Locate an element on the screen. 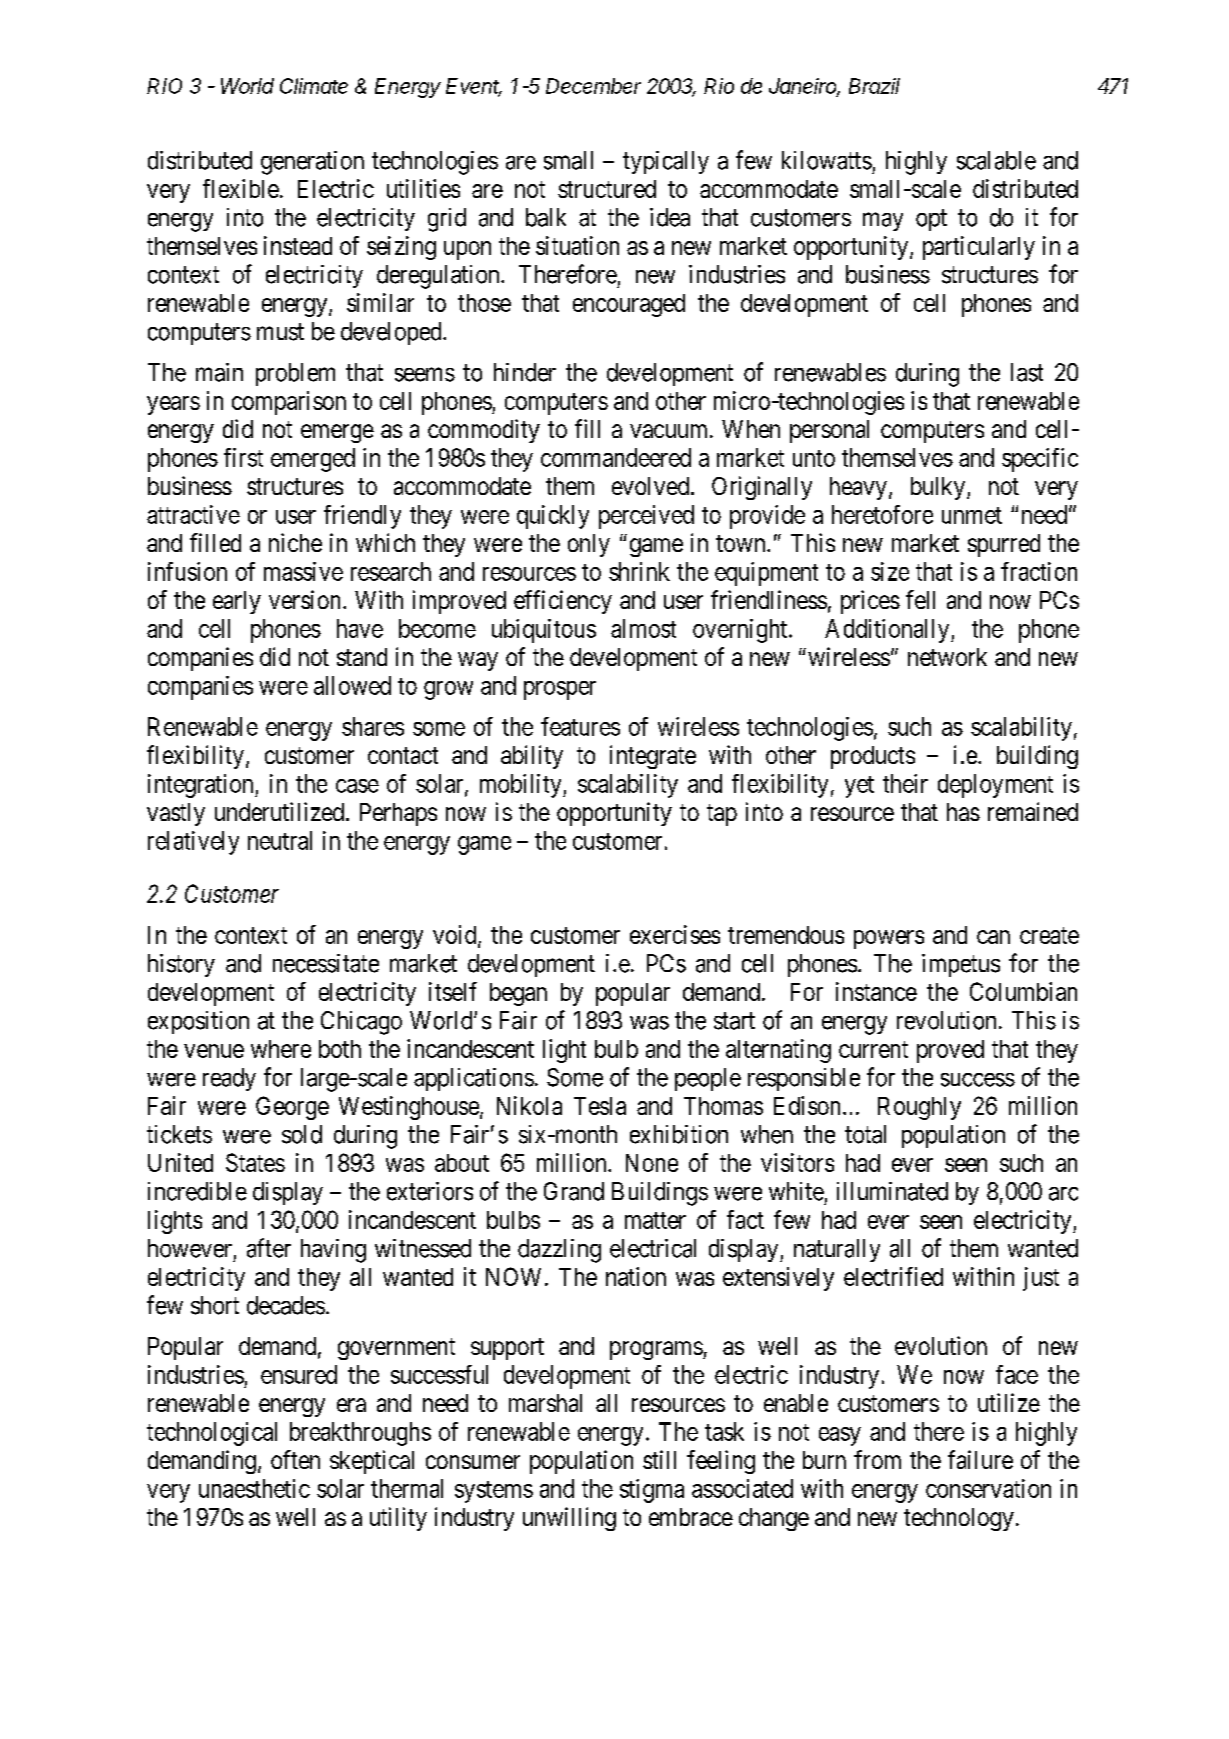 The image size is (1229, 1739). typically is located at coordinates (666, 162).
